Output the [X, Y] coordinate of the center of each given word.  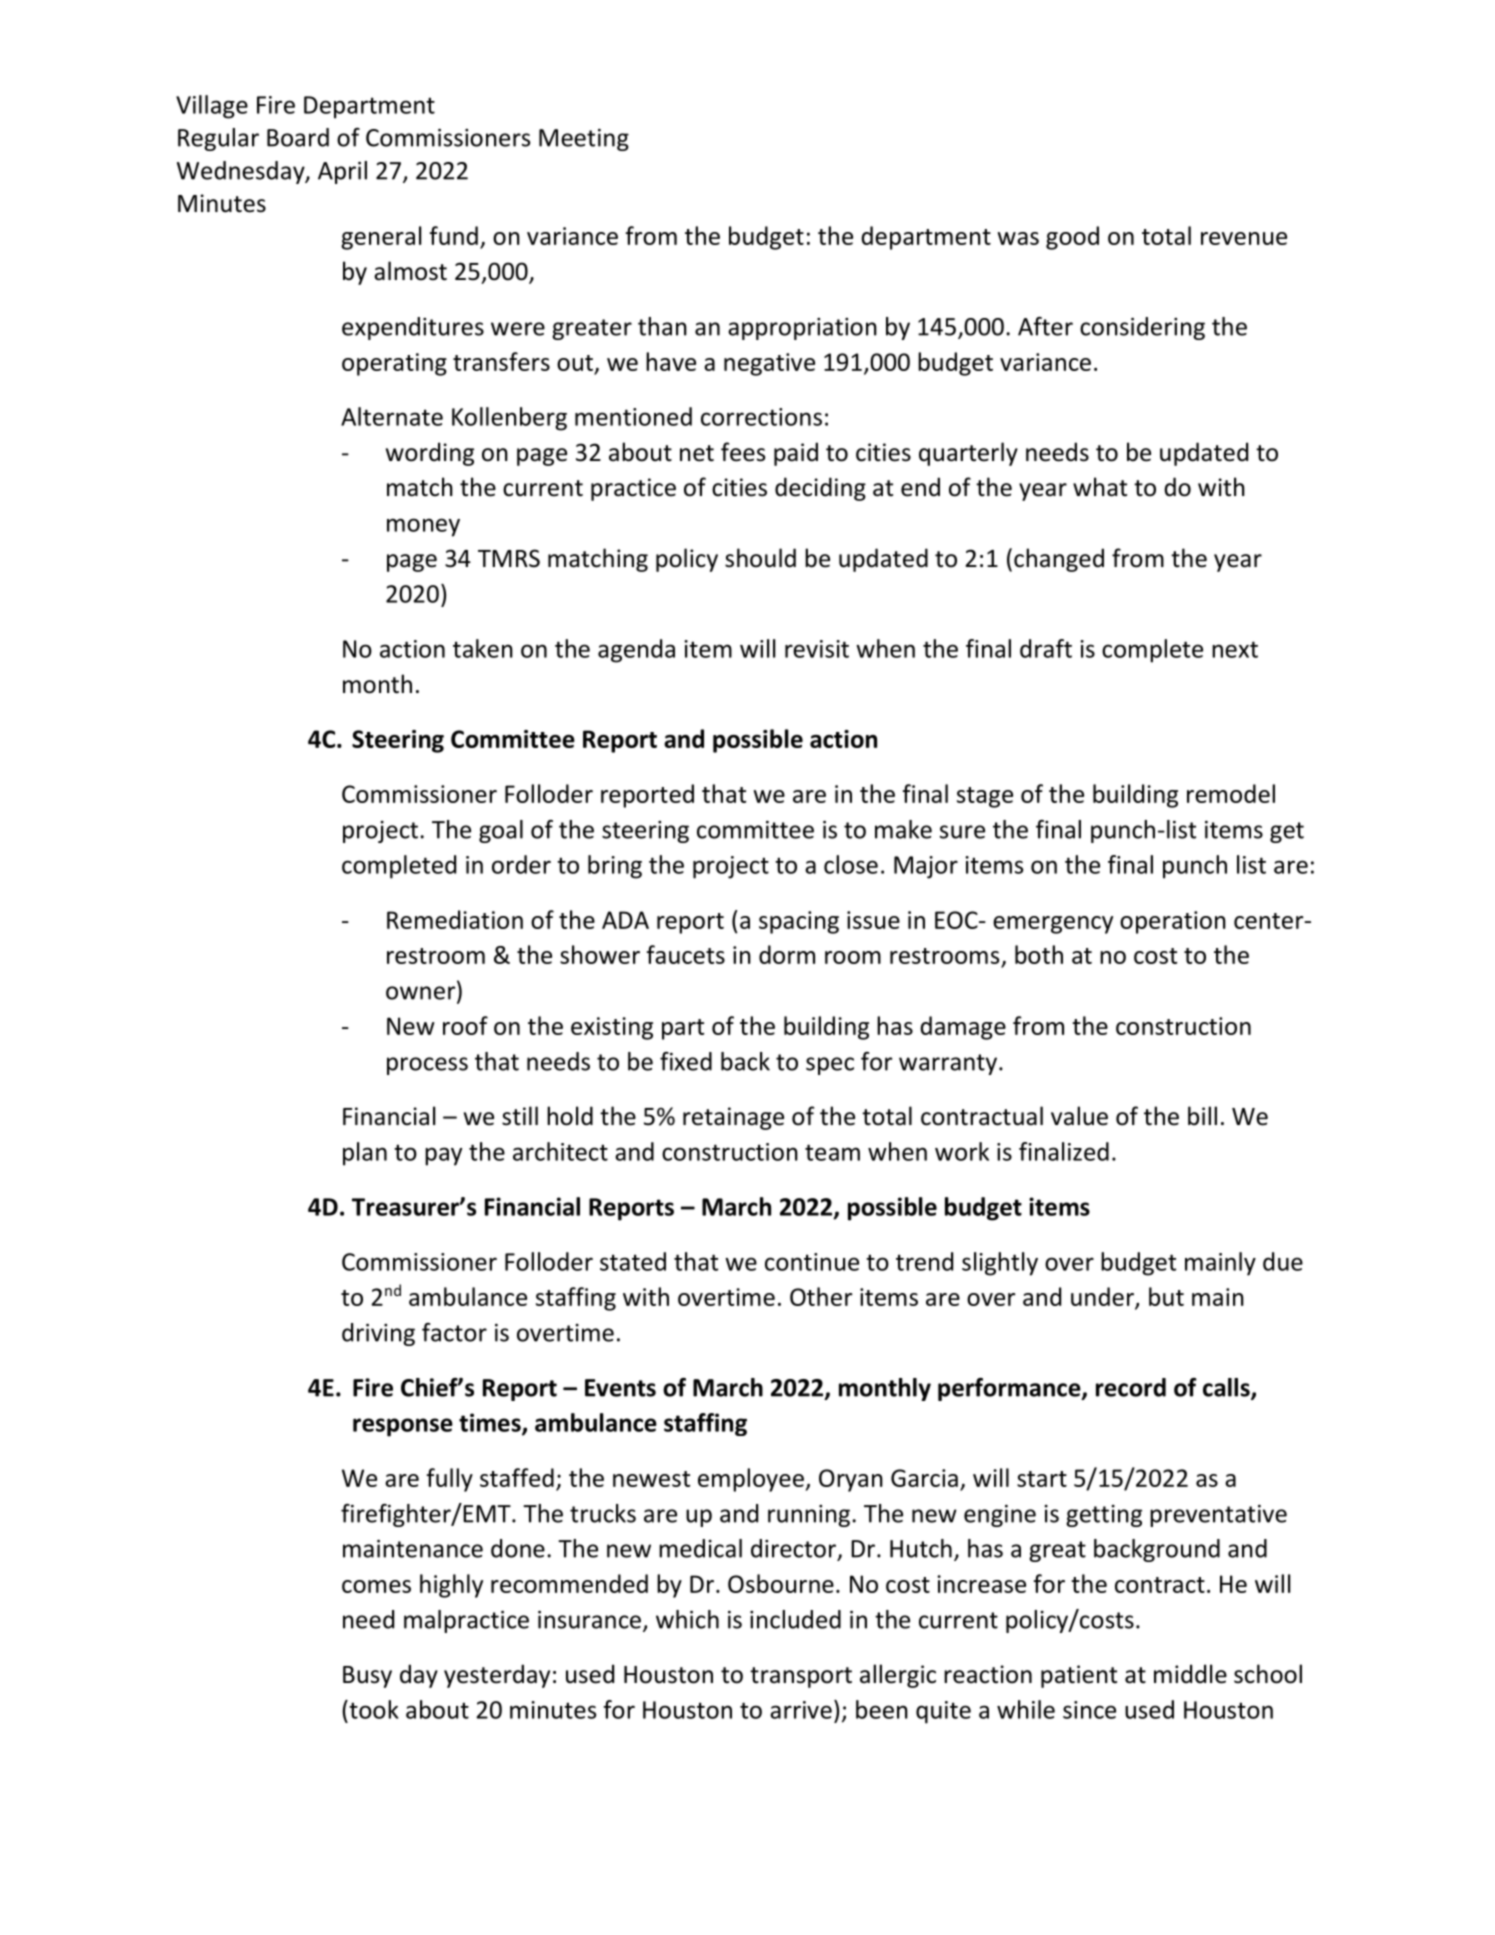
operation [1173, 922]
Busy [367, 1677]
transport [801, 1677]
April [342, 172]
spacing [799, 922]
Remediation [455, 919]
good [1072, 238]
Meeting [584, 140]
